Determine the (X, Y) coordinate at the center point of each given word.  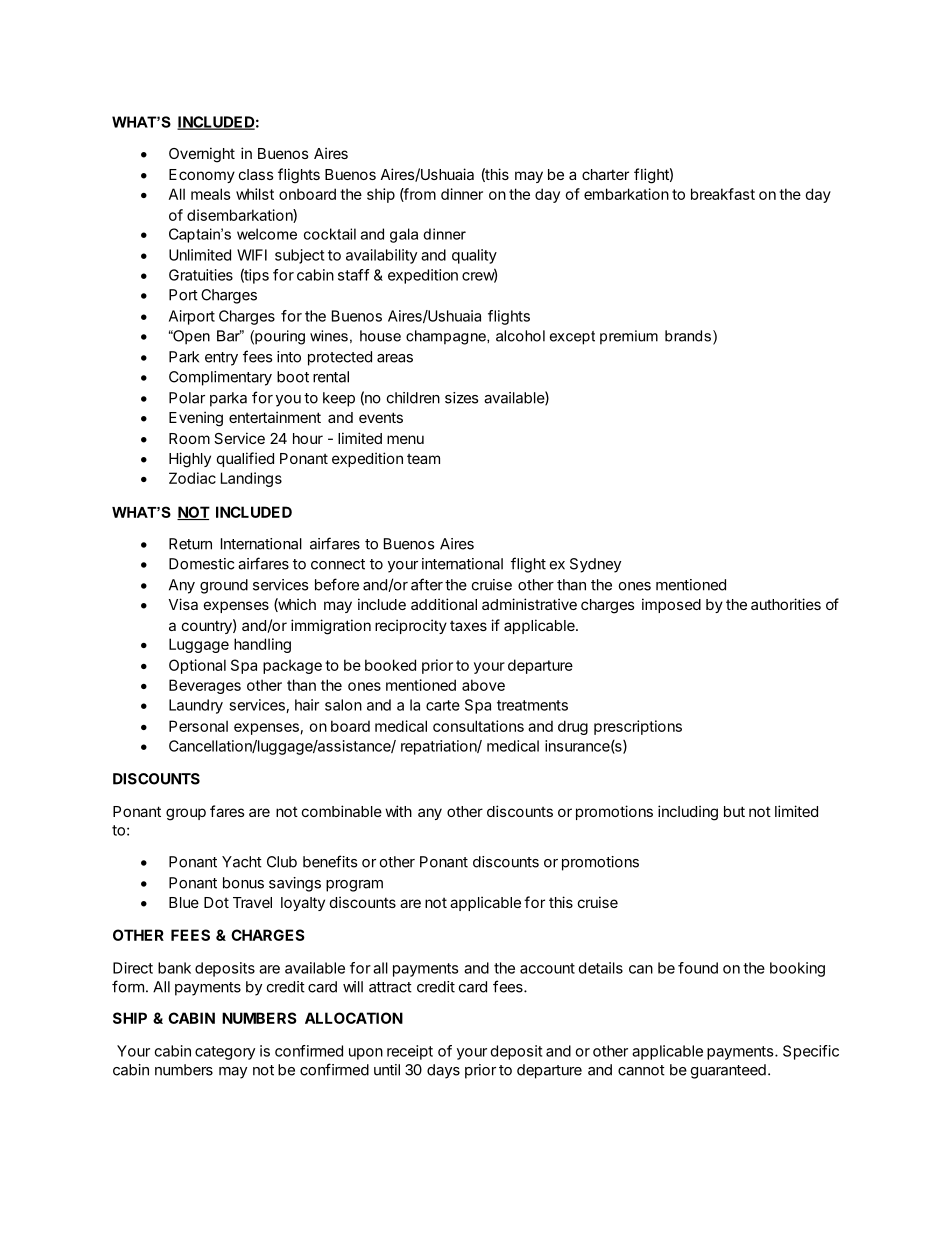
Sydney (595, 565)
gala (404, 235)
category (225, 1053)
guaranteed (728, 1071)
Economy (202, 176)
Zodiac (192, 478)
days (443, 1071)
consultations (478, 726)
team (423, 459)
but (734, 811)
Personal (198, 726)
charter (605, 174)
